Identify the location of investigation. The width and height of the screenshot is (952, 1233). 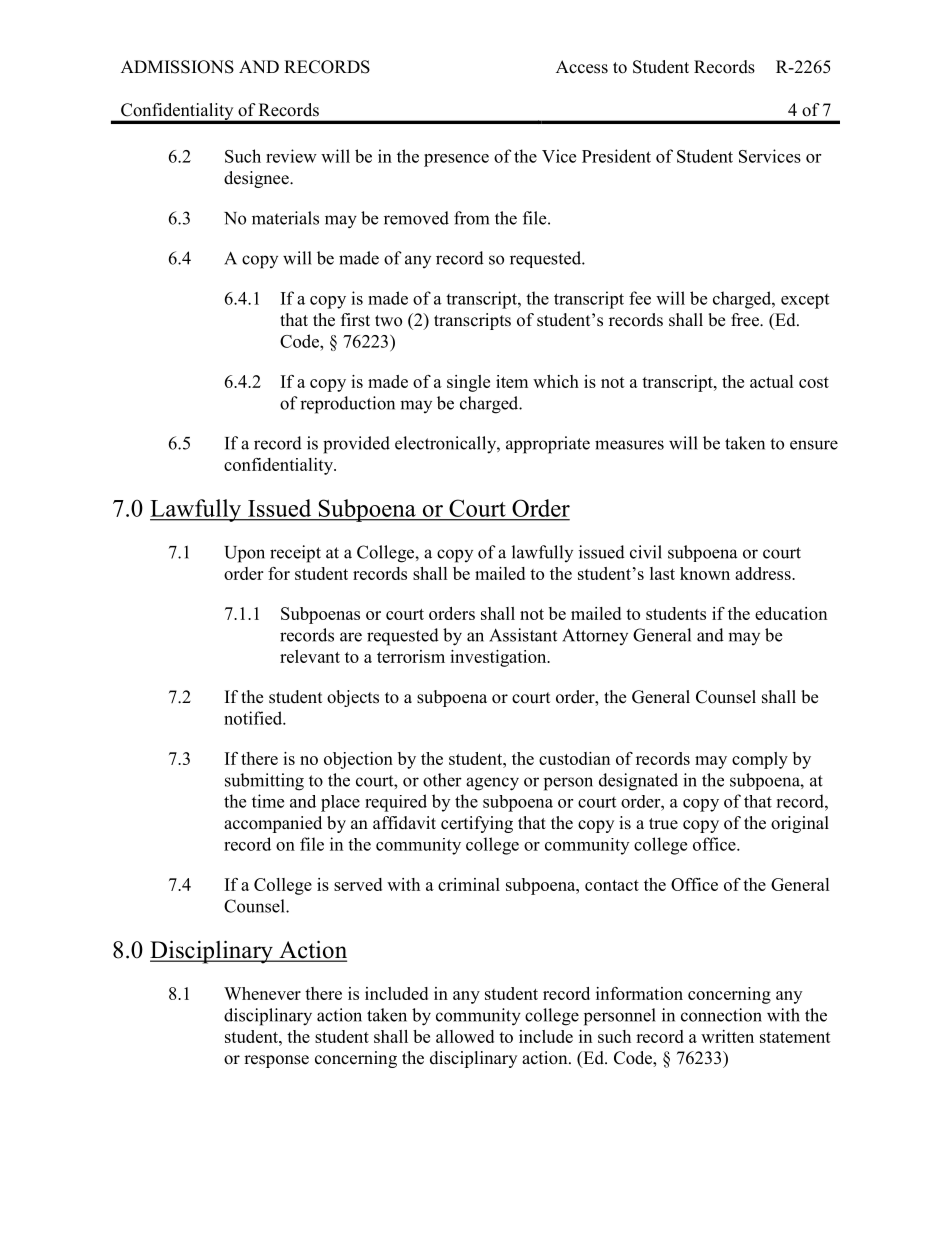
(499, 658).
